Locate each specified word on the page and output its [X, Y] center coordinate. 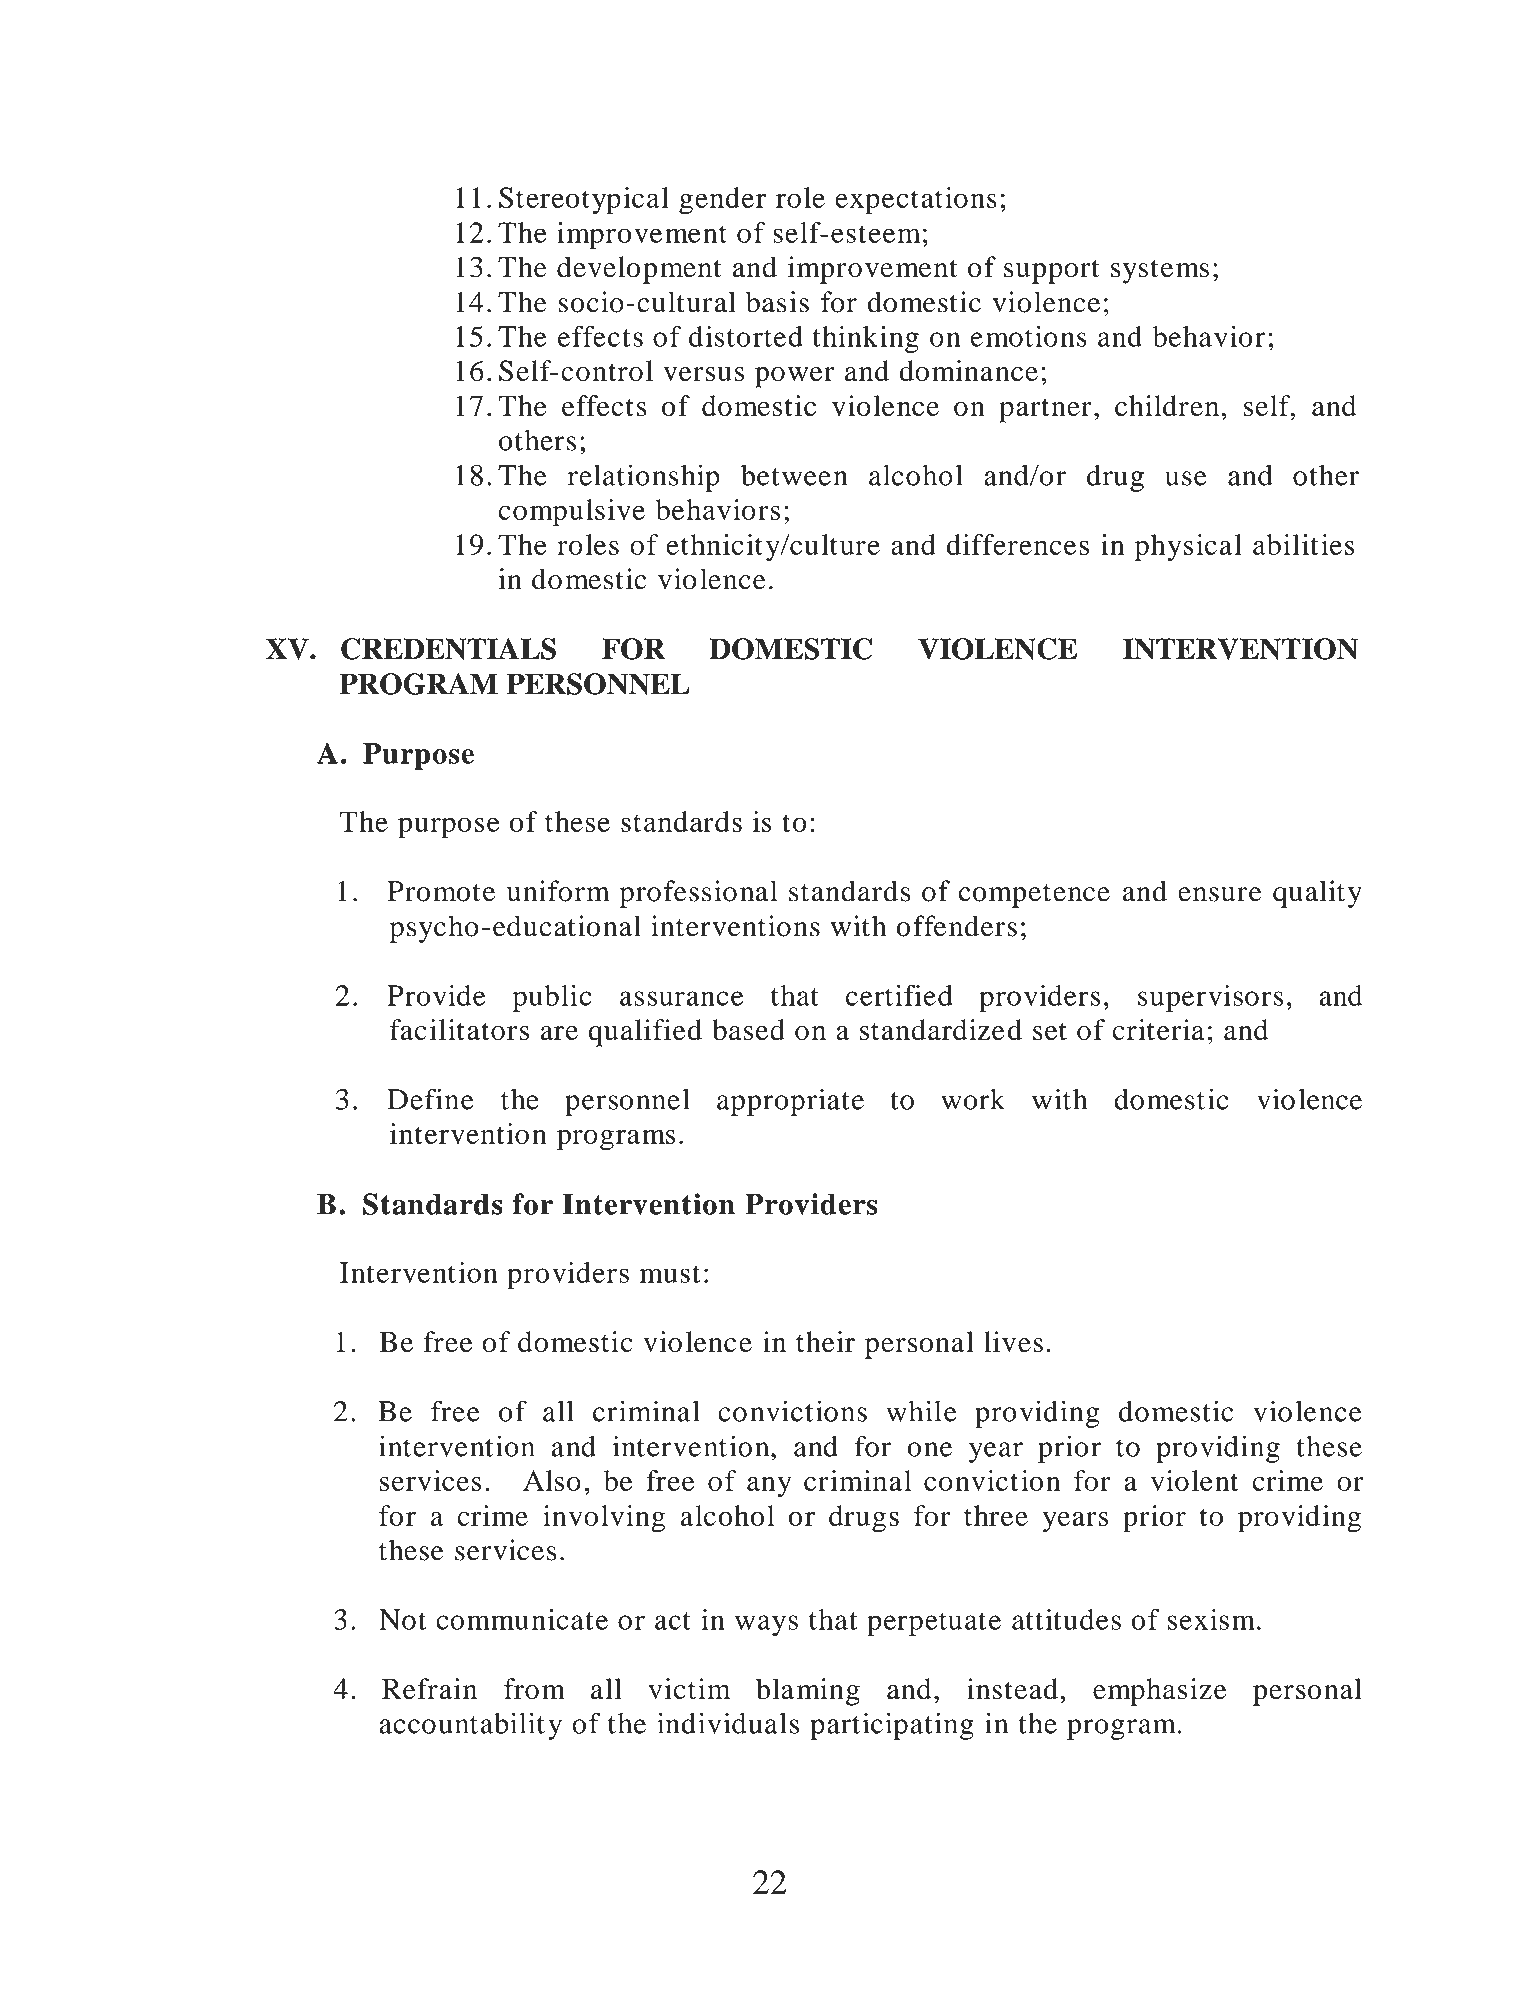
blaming [808, 1692]
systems [1160, 272]
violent [1194, 1480]
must [670, 1274]
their [825, 1342]
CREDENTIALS [448, 649]
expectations [916, 201]
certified [899, 995]
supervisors [1211, 998]
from [534, 1689]
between [794, 475]
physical [1188, 548]
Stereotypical [584, 201]
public [552, 998]
